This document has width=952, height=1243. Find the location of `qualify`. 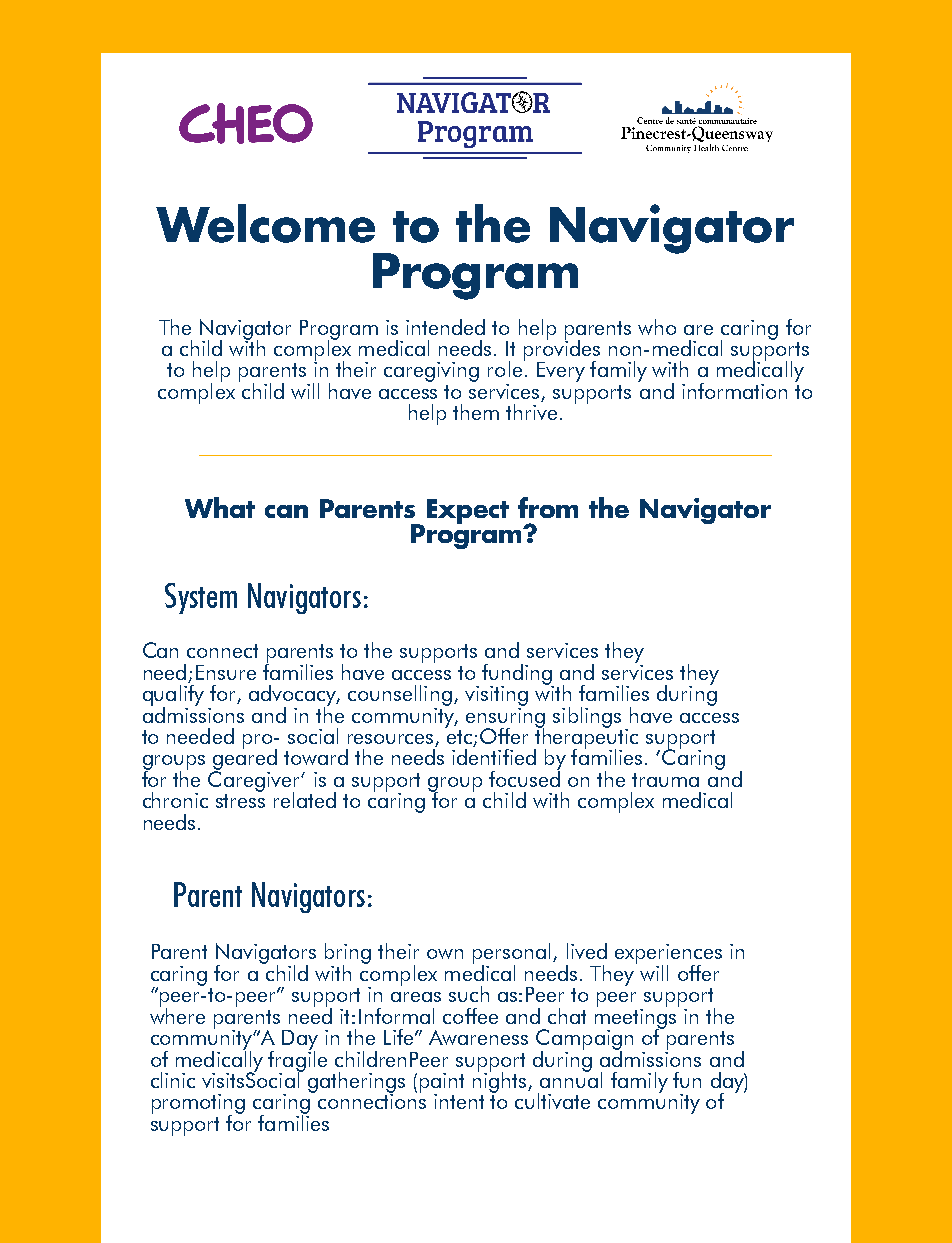

qualify is located at coordinates (173, 695).
